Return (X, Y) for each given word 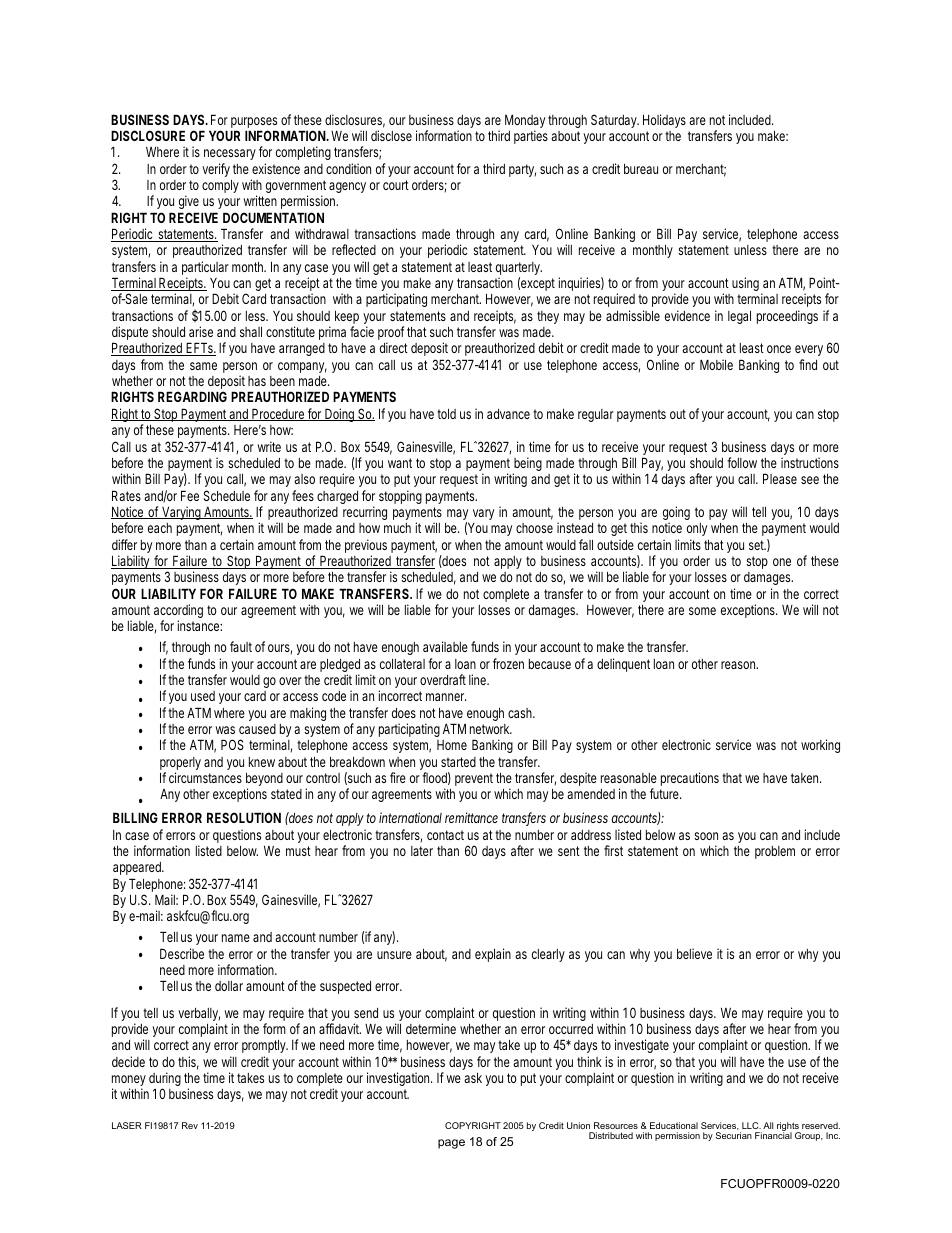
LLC (751, 1125)
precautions (690, 779)
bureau (641, 169)
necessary (230, 156)
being (527, 465)
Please (780, 478)
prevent (474, 779)
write (269, 446)
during (165, 1080)
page (451, 1144)
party (522, 170)
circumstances (205, 777)
